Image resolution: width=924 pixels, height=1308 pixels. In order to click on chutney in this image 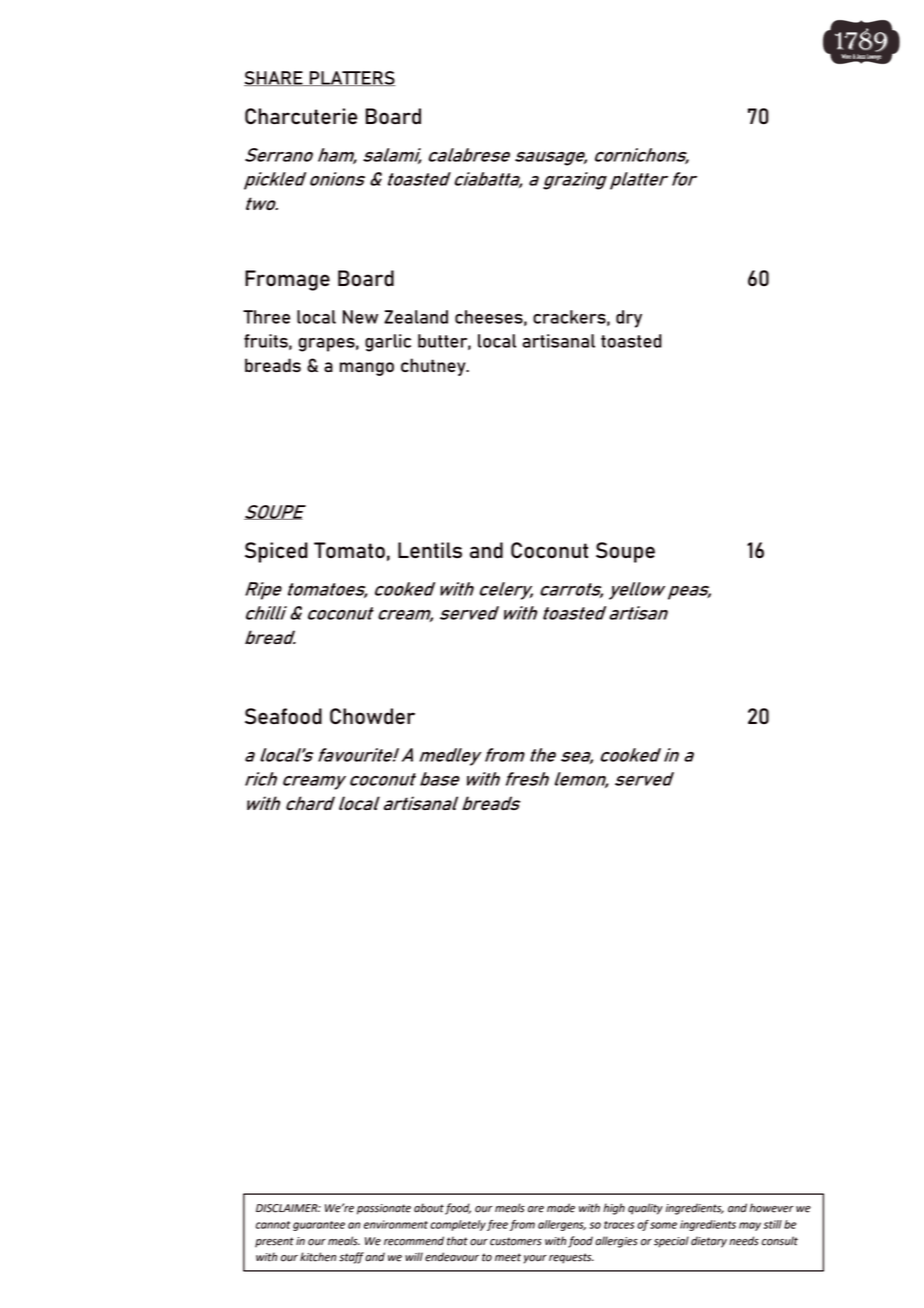, I will do `click(434, 367)`.
